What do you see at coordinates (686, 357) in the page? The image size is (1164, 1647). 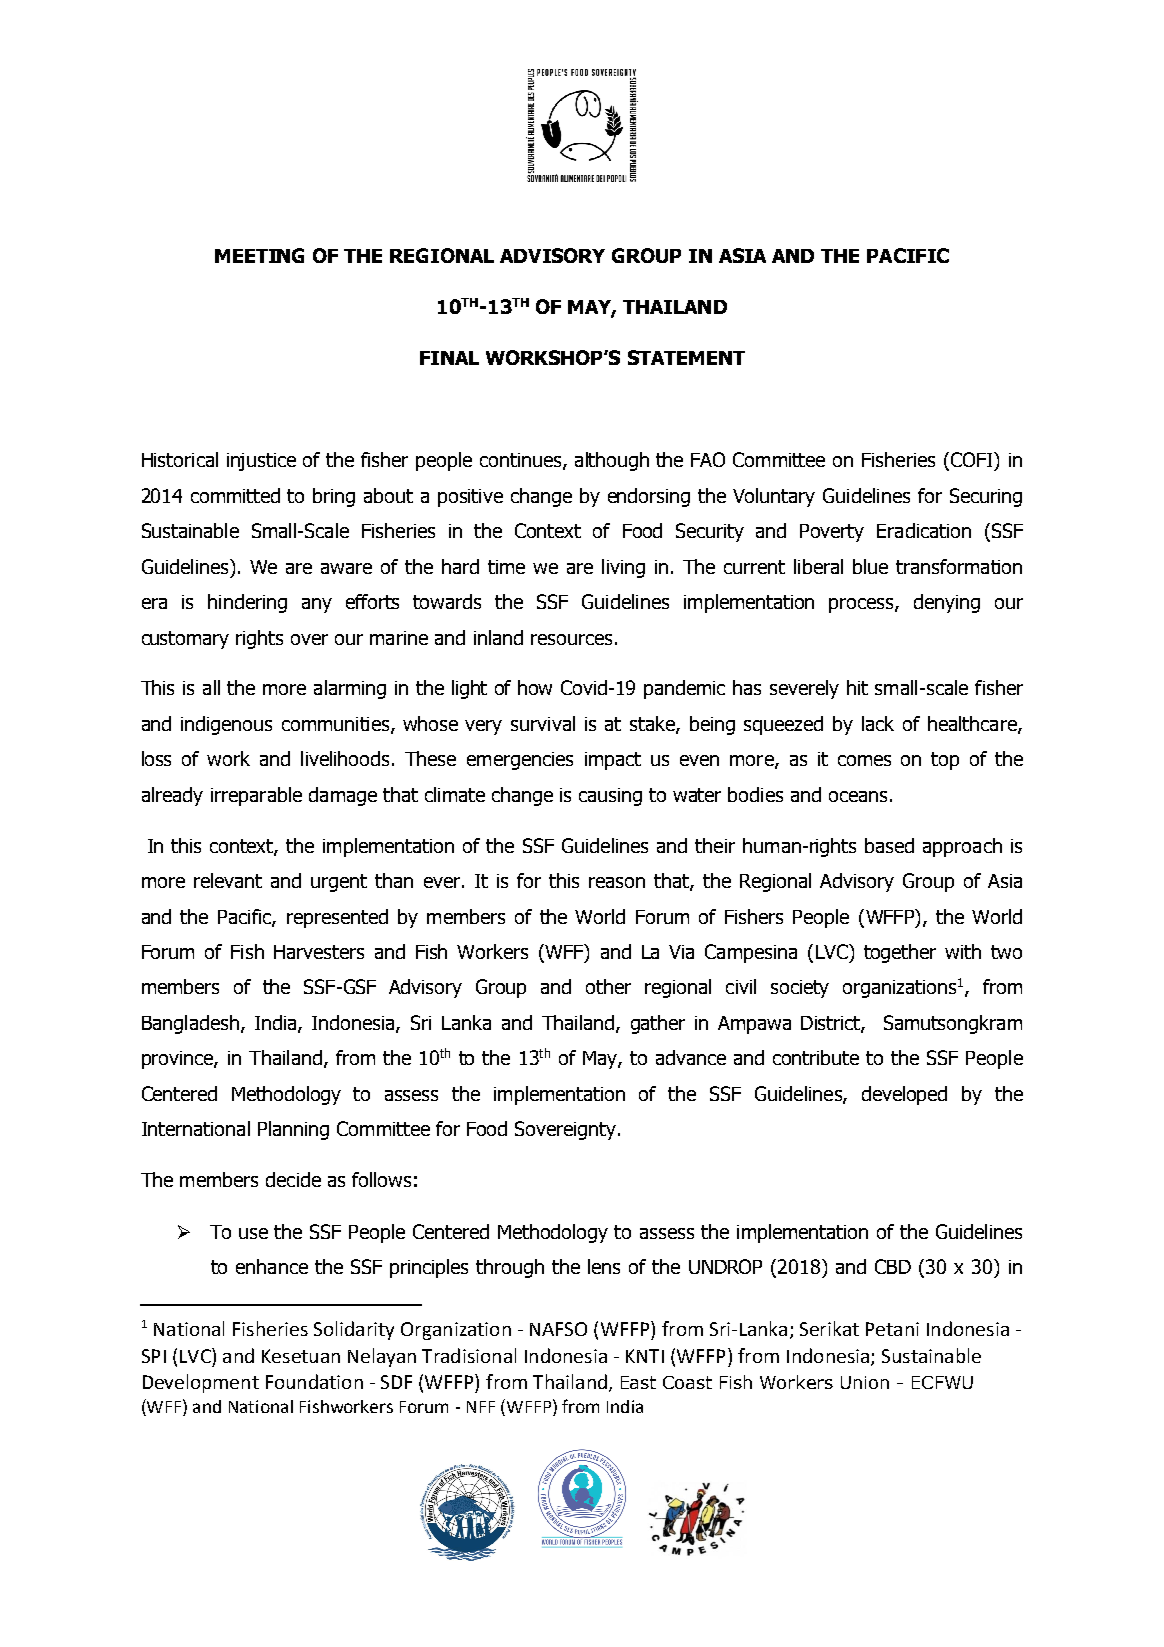 I see `STATEMENT` at bounding box center [686, 357].
